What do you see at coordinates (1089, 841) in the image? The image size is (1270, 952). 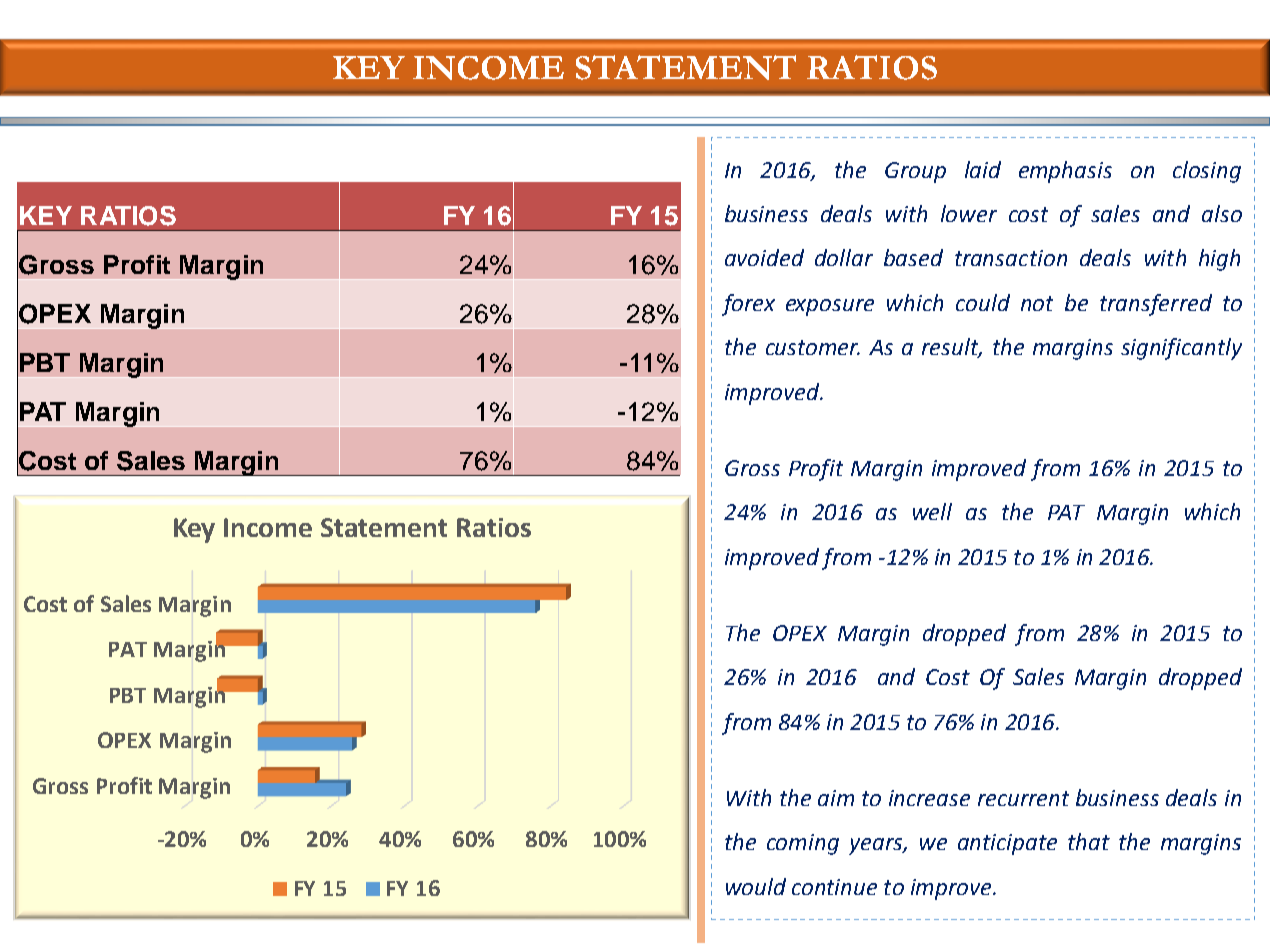 I see `that` at bounding box center [1089, 841].
